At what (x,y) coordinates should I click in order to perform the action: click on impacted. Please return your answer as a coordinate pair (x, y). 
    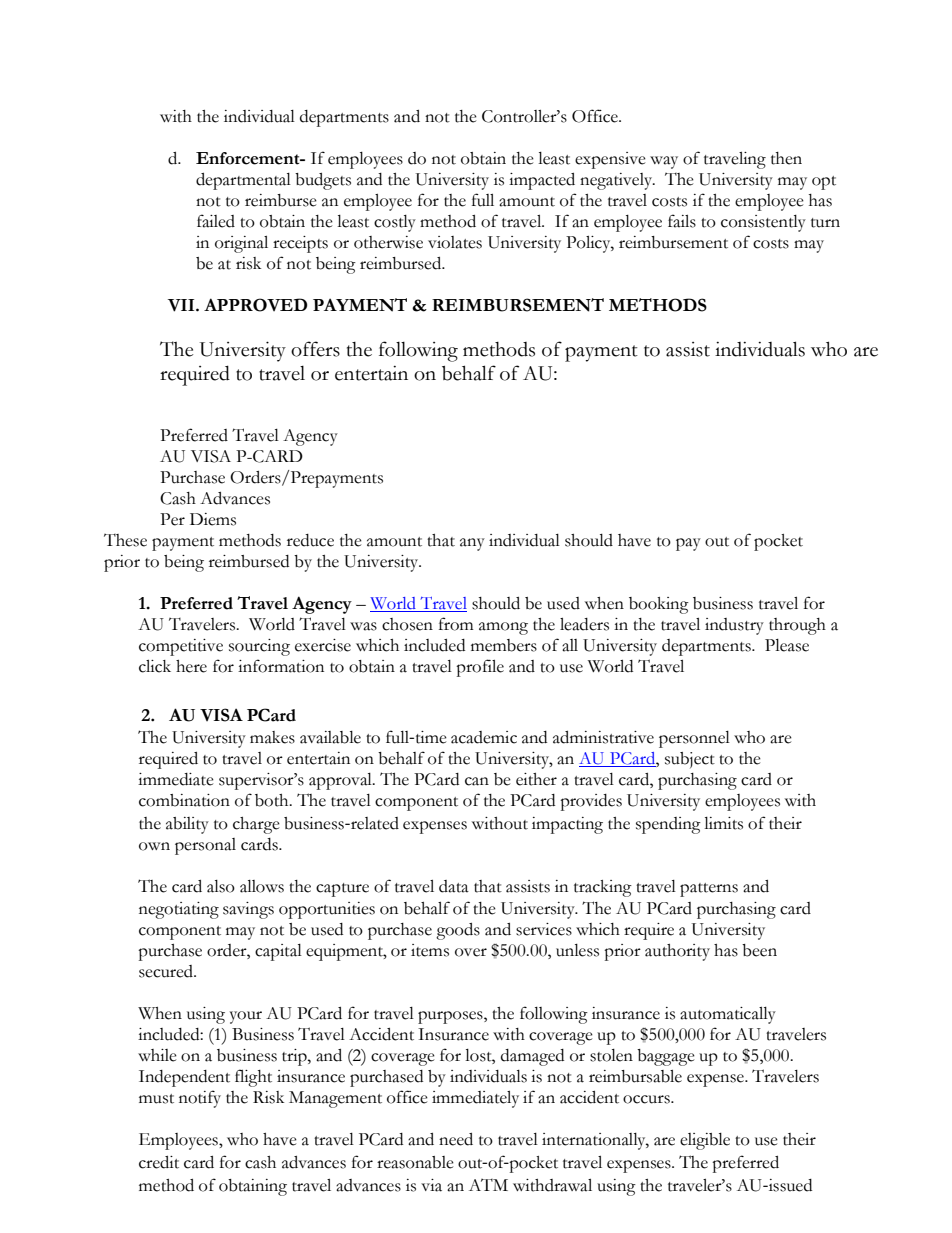
    Looking at the image, I should click on (542, 181).
